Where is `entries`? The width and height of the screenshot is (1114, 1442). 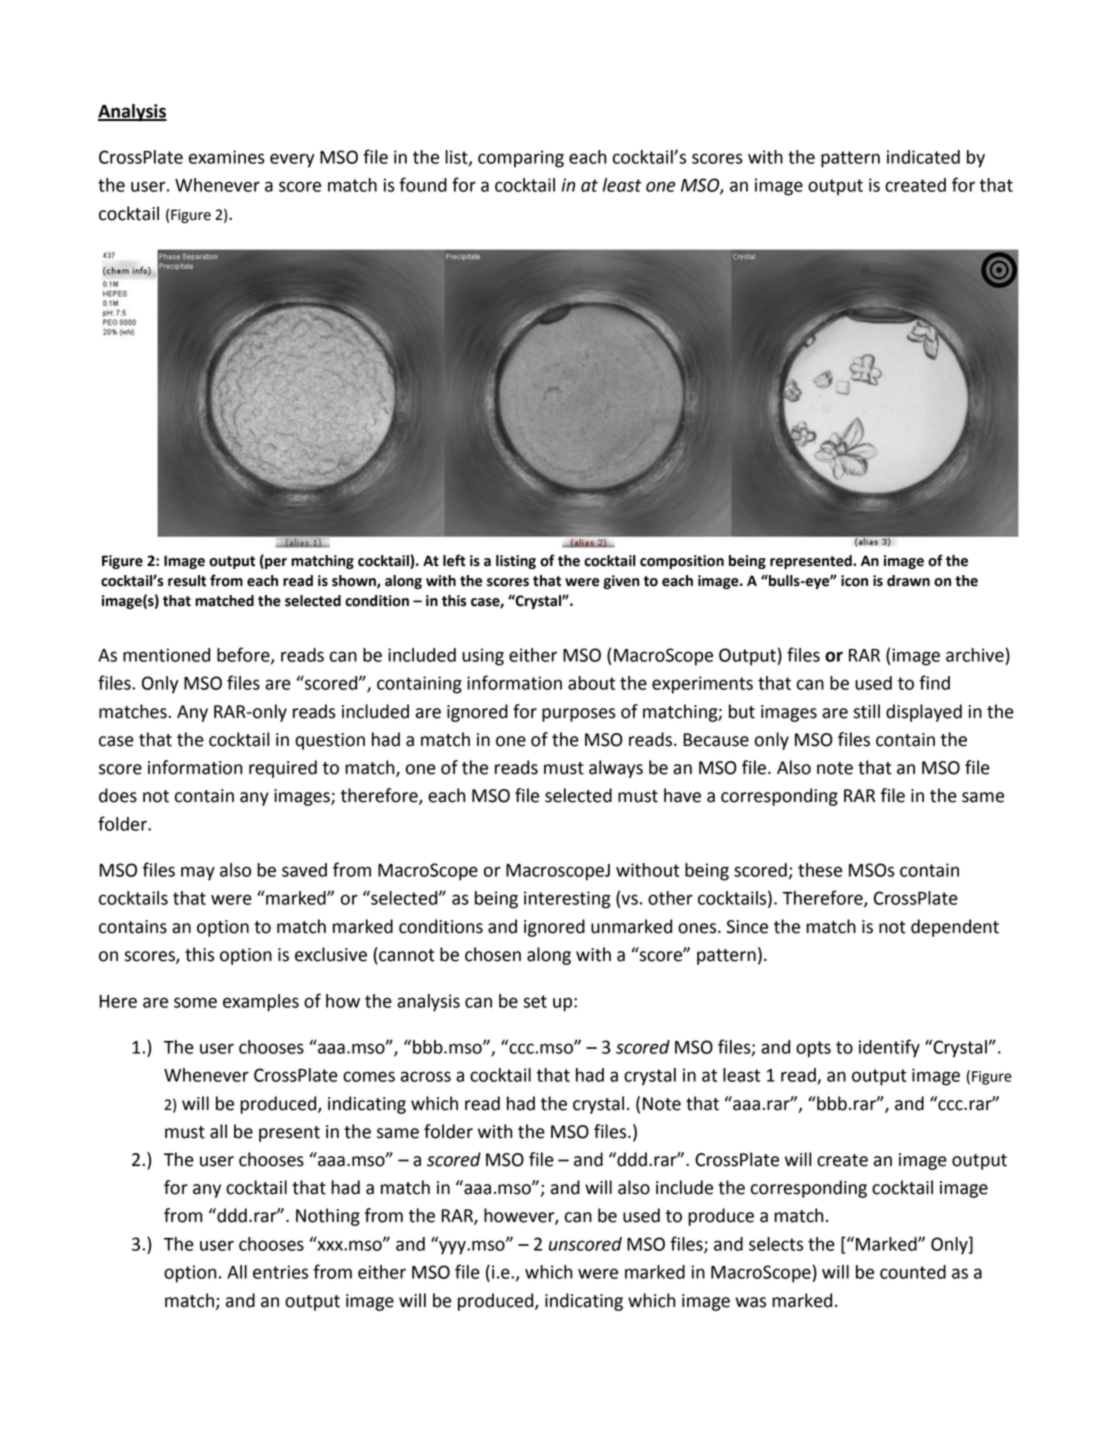
entries is located at coordinates (280, 1272).
